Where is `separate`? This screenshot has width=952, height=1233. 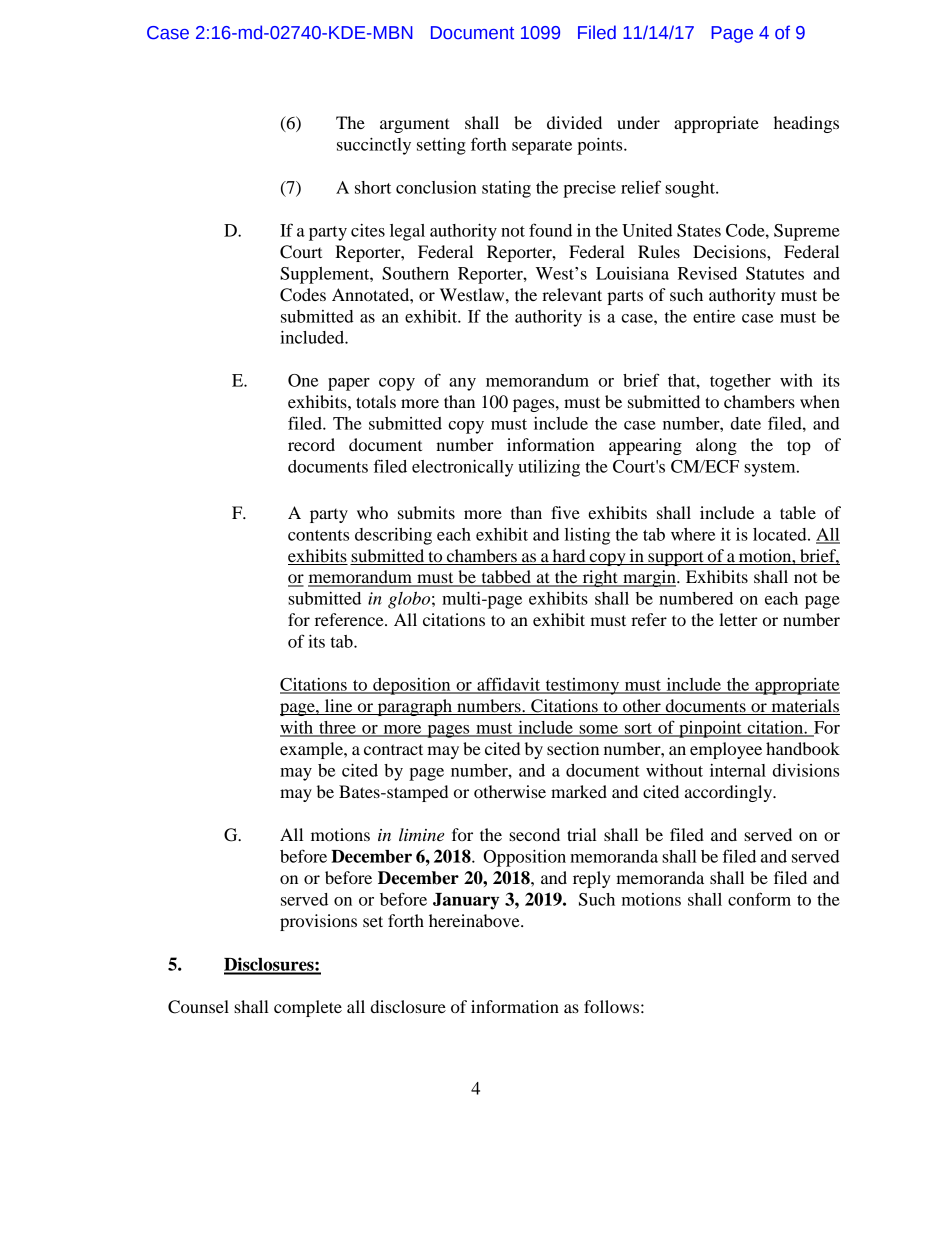
separate is located at coordinates (542, 147).
